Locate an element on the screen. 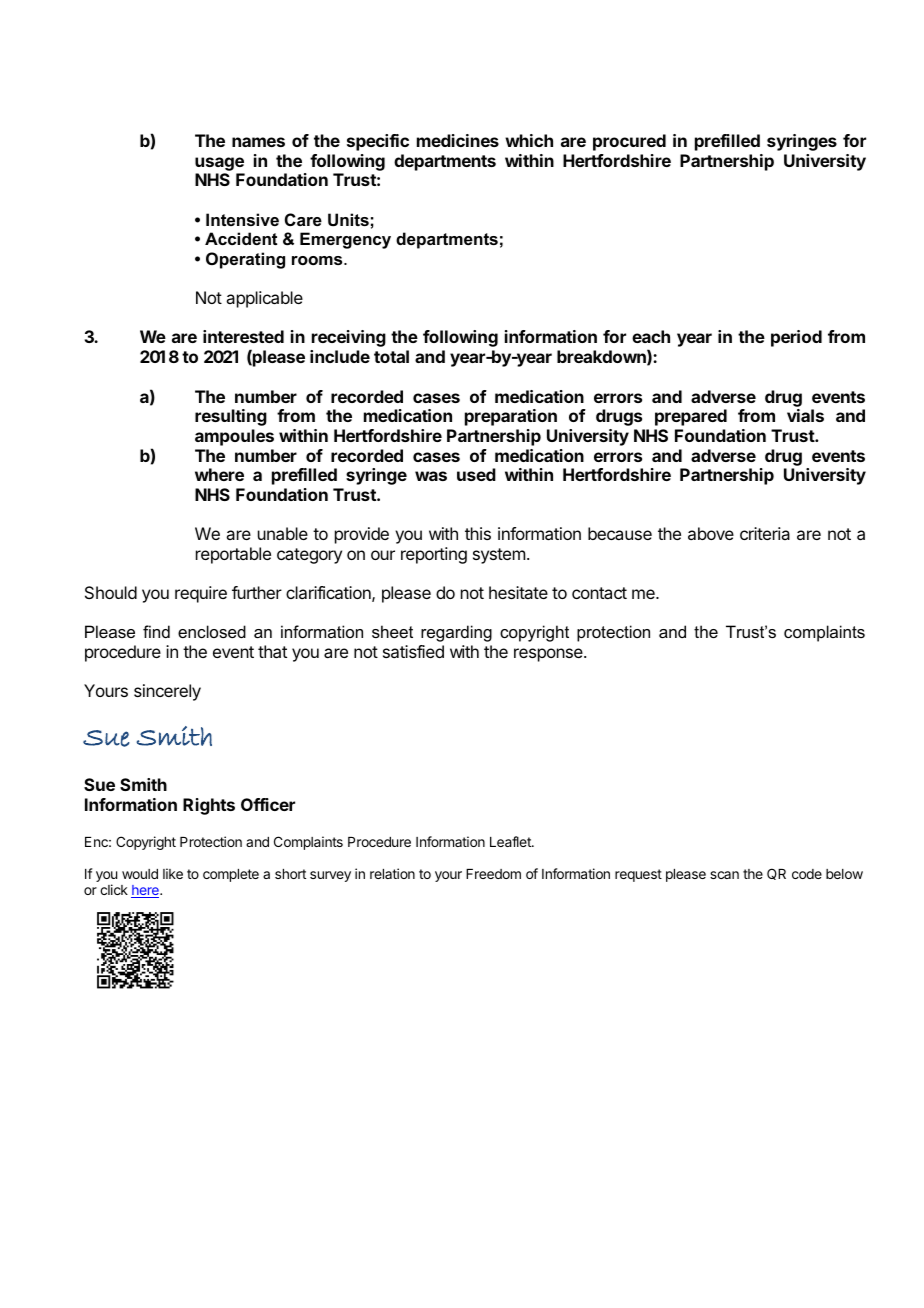  names is located at coordinates (258, 142).
